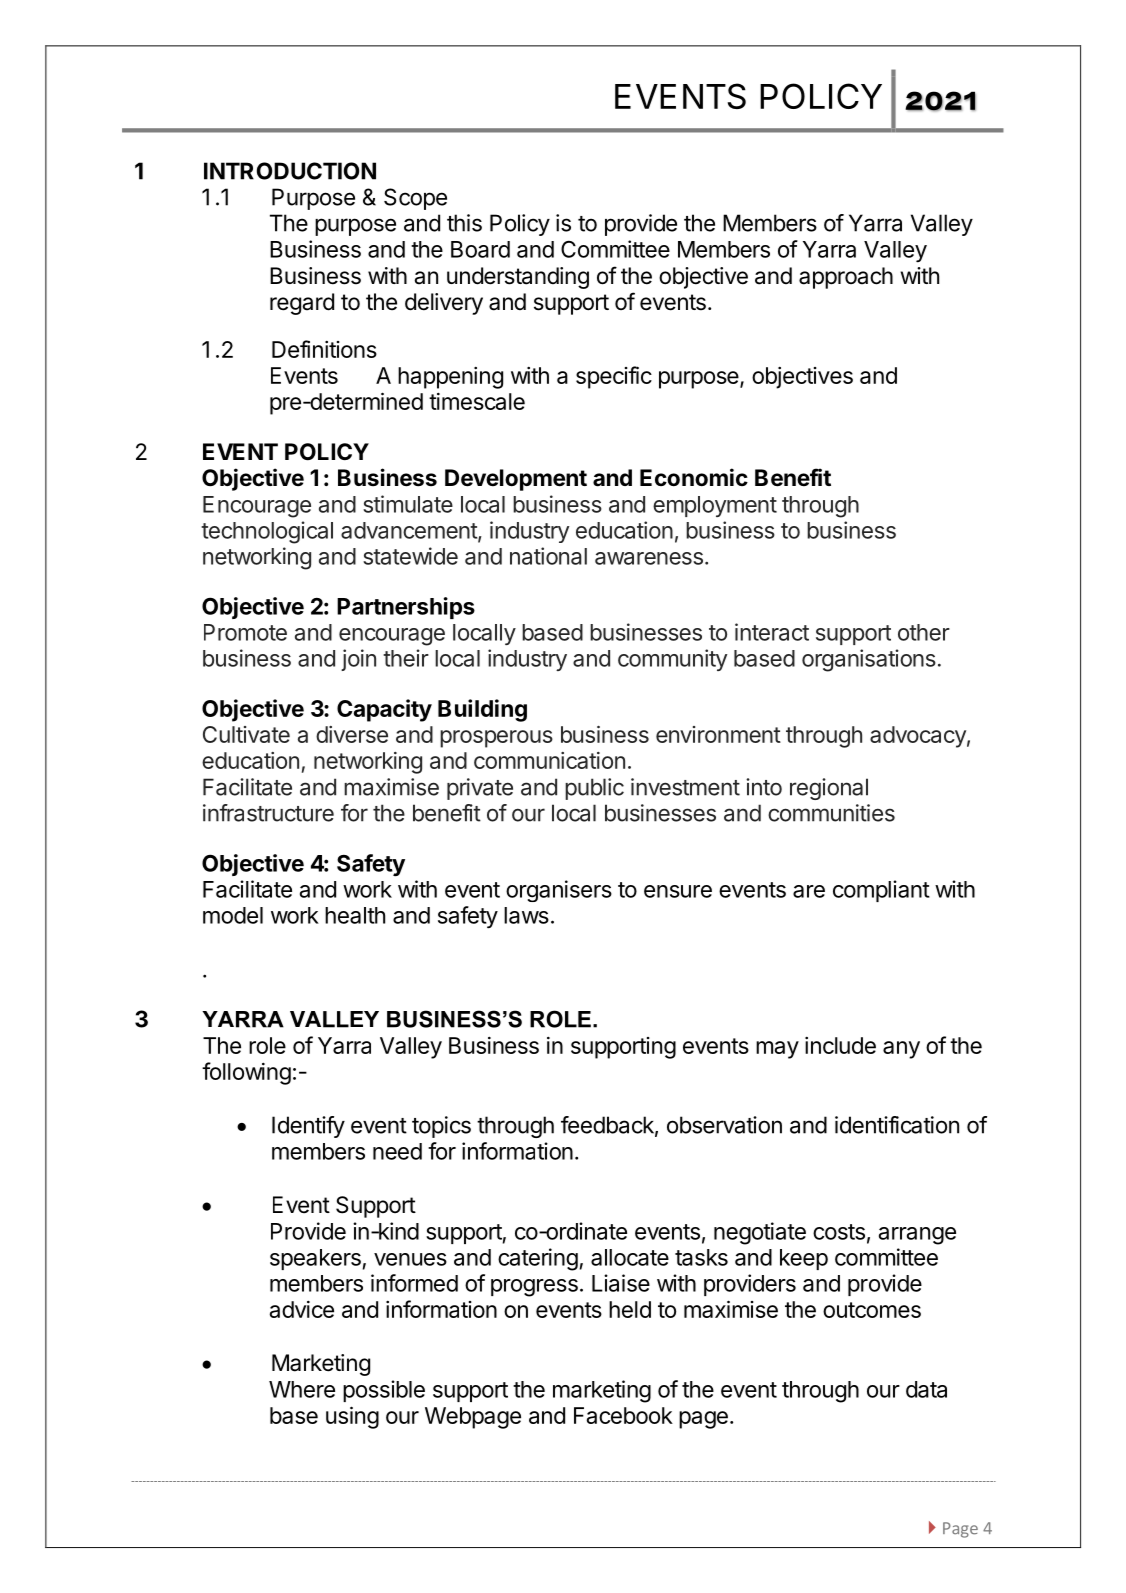 The height and width of the document is (1593, 1126). What do you see at coordinates (518, 278) in the document?
I see `understanding` at bounding box center [518, 278].
